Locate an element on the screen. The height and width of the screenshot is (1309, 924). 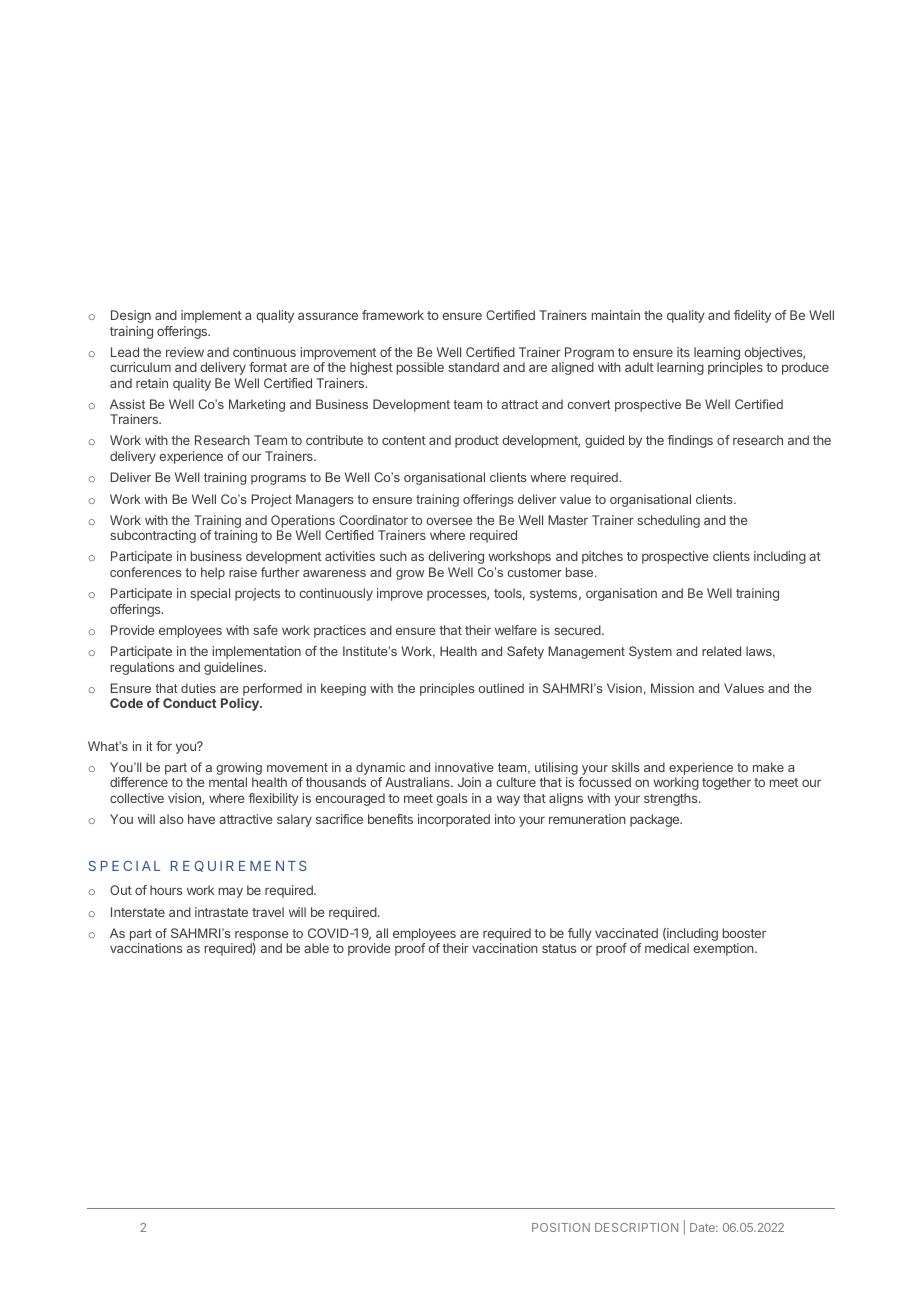
standard is located at coordinates (473, 367).
